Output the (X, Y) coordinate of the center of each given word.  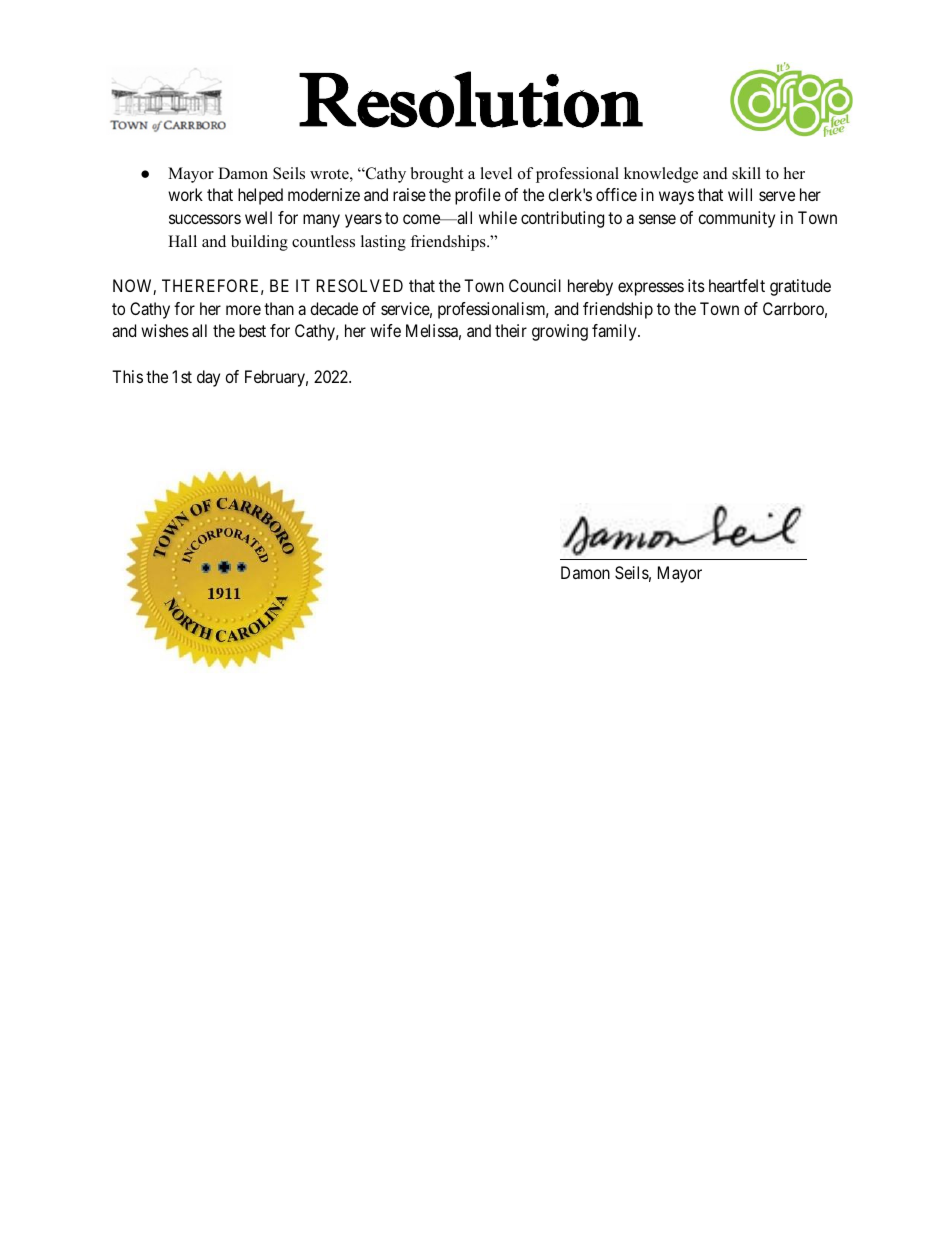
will (740, 194)
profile (478, 196)
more (243, 310)
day (208, 378)
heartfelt (737, 285)
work (185, 194)
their (511, 330)
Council (535, 285)
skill (746, 173)
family (615, 332)
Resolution (471, 99)
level (496, 173)
